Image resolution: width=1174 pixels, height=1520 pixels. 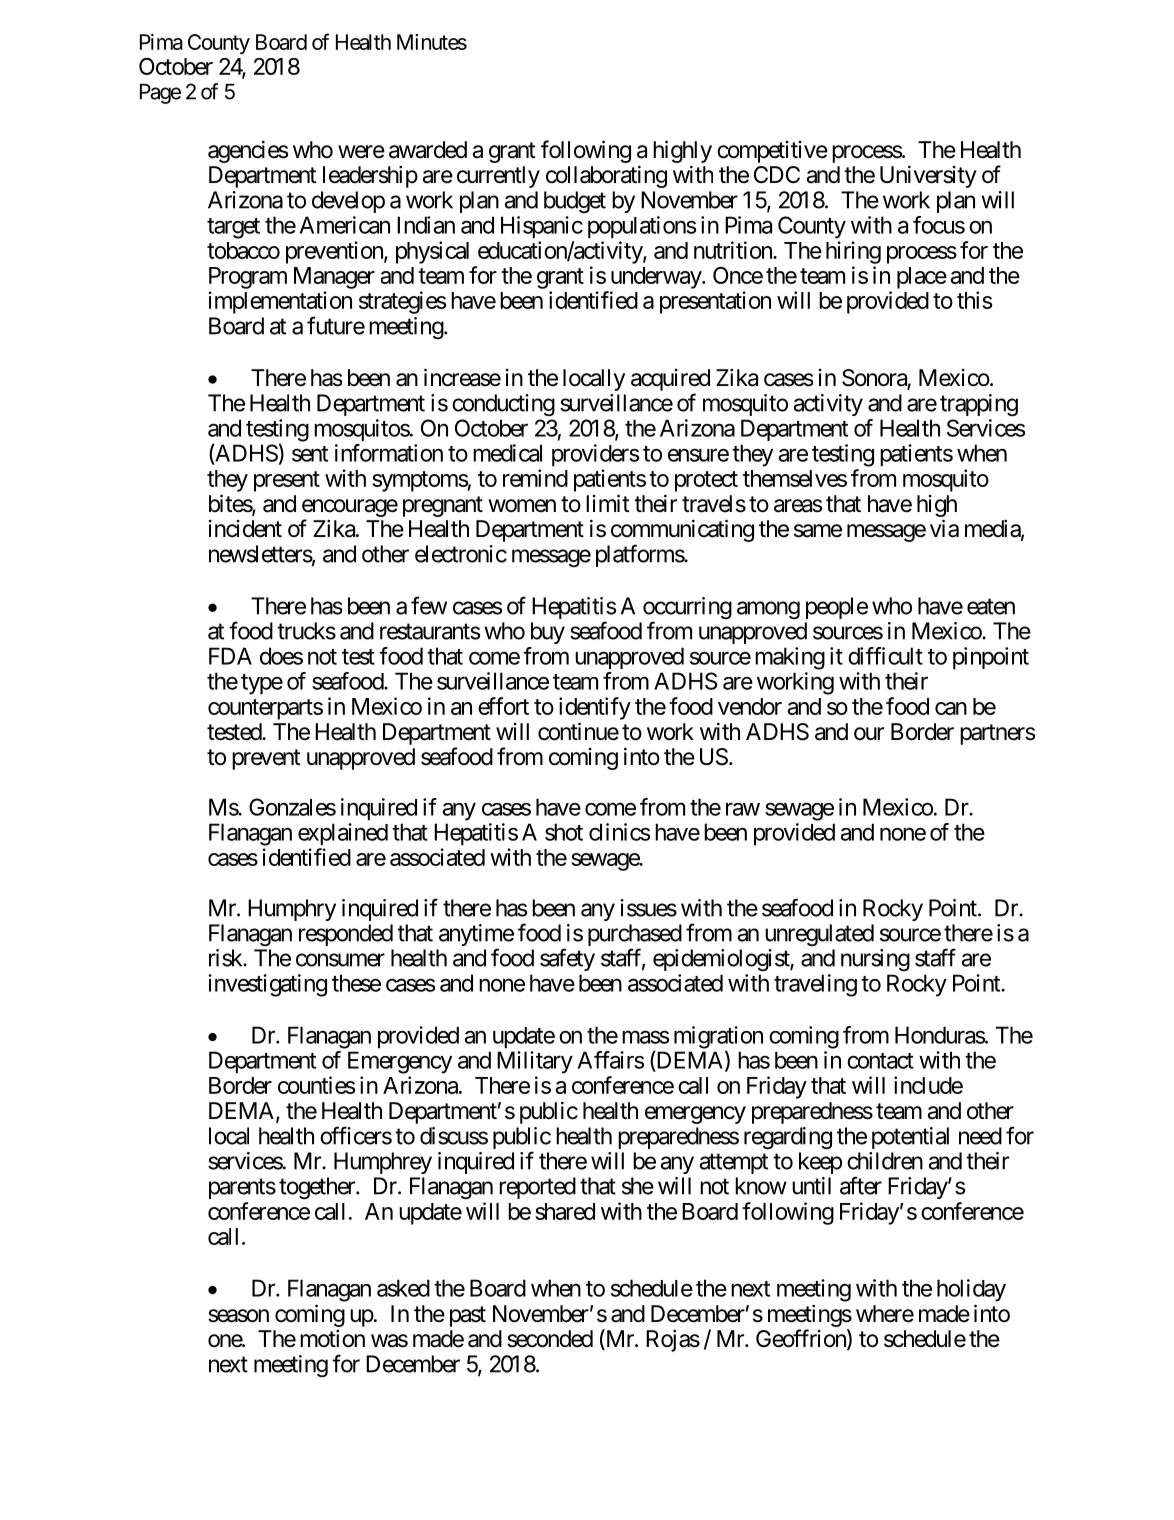 I want to click on seconded, so click(x=550, y=1339).
